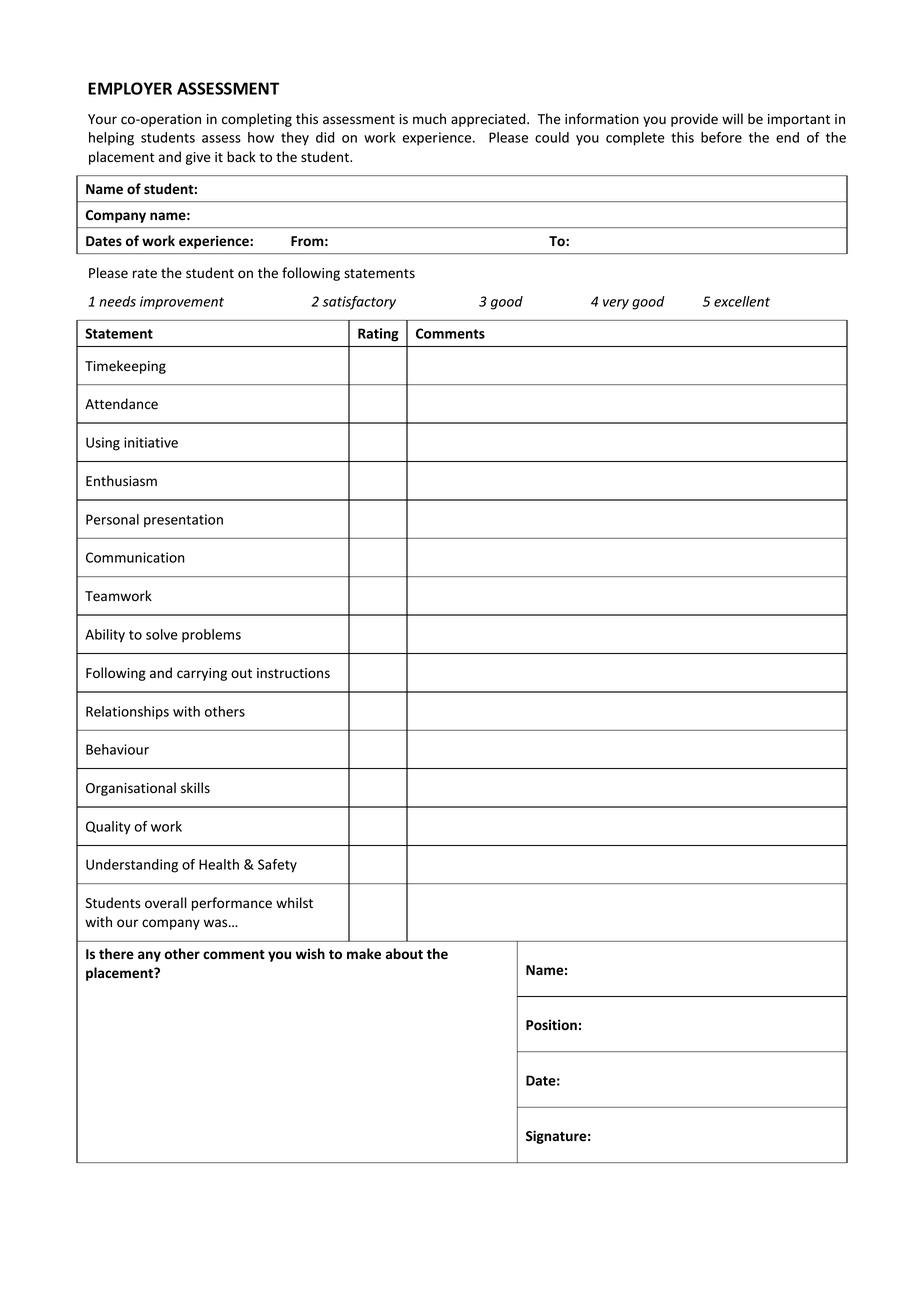 The width and height of the document is (924, 1308). Describe the element at coordinates (151, 442) in the document. I see `initiative` at that location.
